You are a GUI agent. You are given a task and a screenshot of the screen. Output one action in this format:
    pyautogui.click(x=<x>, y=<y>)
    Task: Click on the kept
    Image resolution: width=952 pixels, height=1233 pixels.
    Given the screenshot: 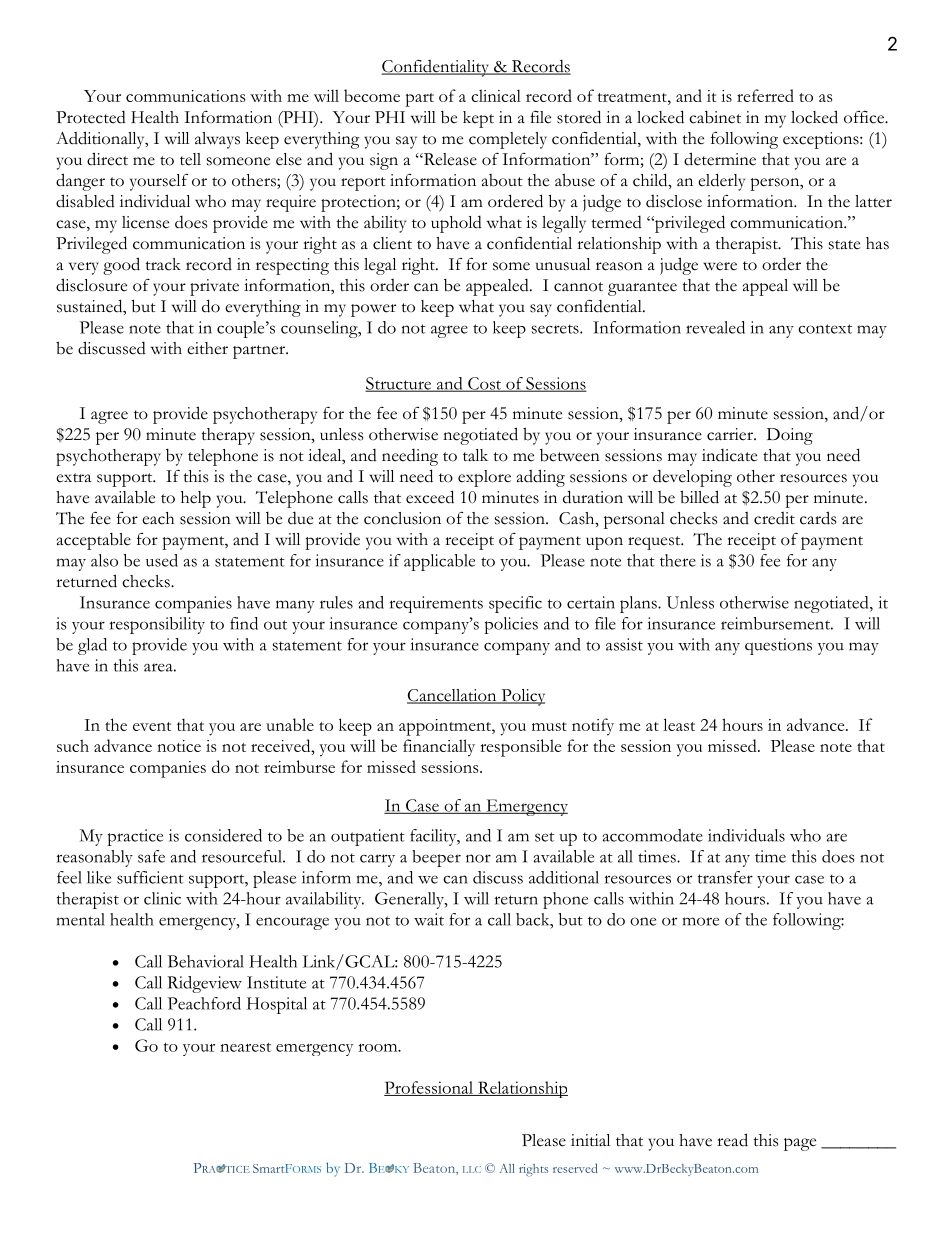 What is the action you would take?
    pyautogui.click(x=478, y=119)
